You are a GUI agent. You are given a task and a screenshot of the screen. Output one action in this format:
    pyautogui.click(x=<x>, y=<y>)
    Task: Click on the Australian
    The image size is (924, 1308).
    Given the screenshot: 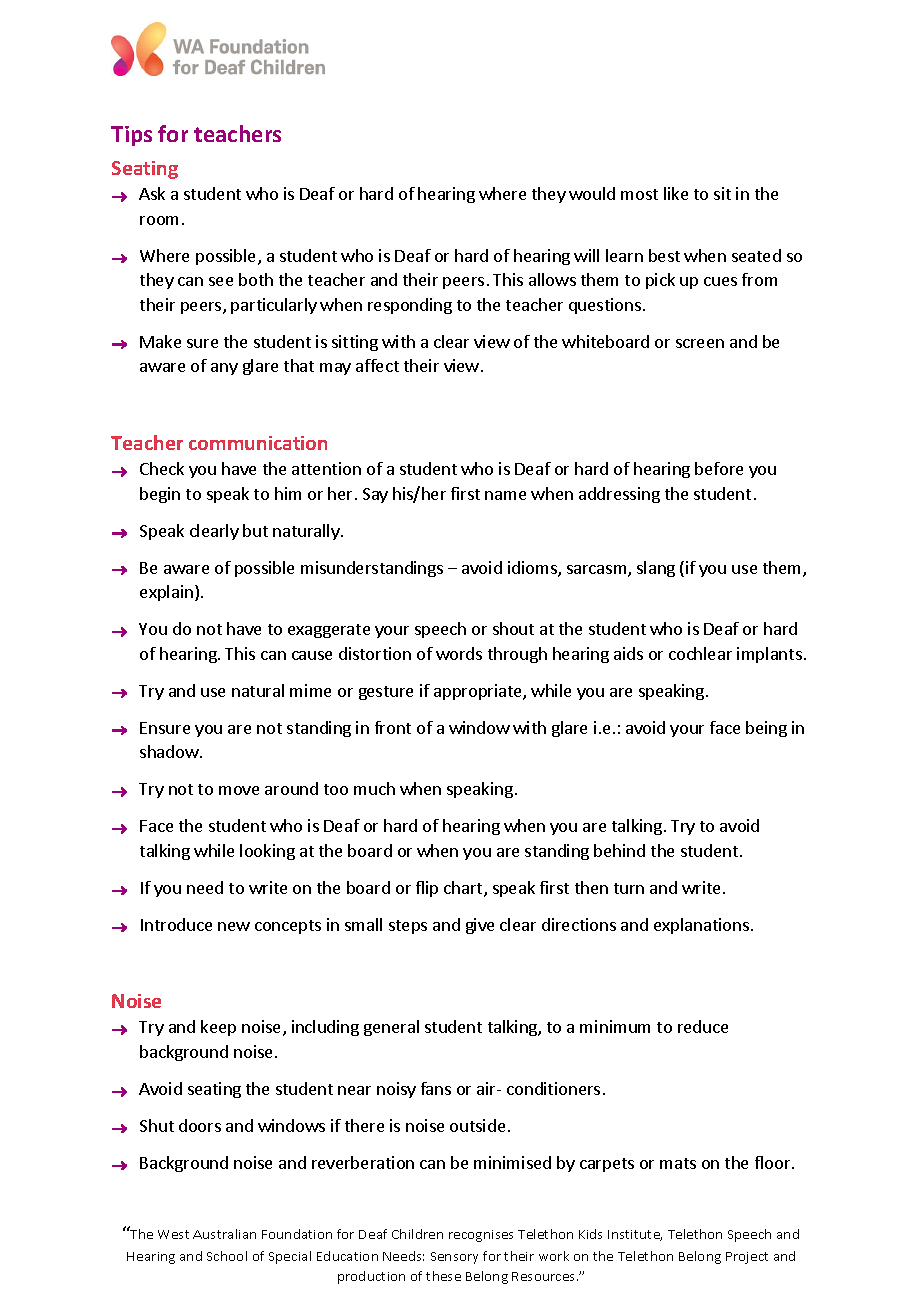 What is the action you would take?
    pyautogui.click(x=224, y=1234)
